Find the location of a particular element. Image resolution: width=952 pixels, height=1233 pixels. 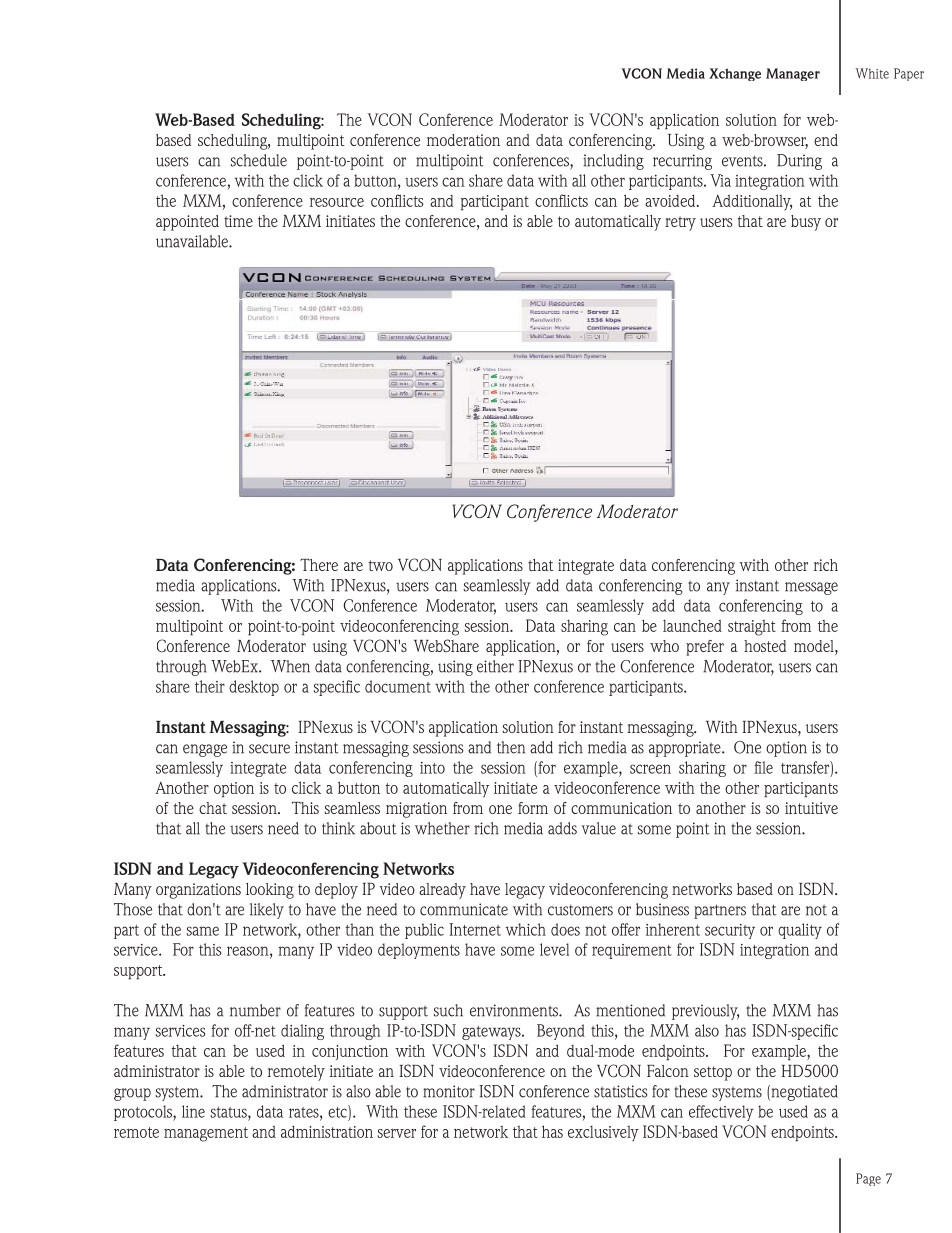

schedule is located at coordinates (259, 160).
